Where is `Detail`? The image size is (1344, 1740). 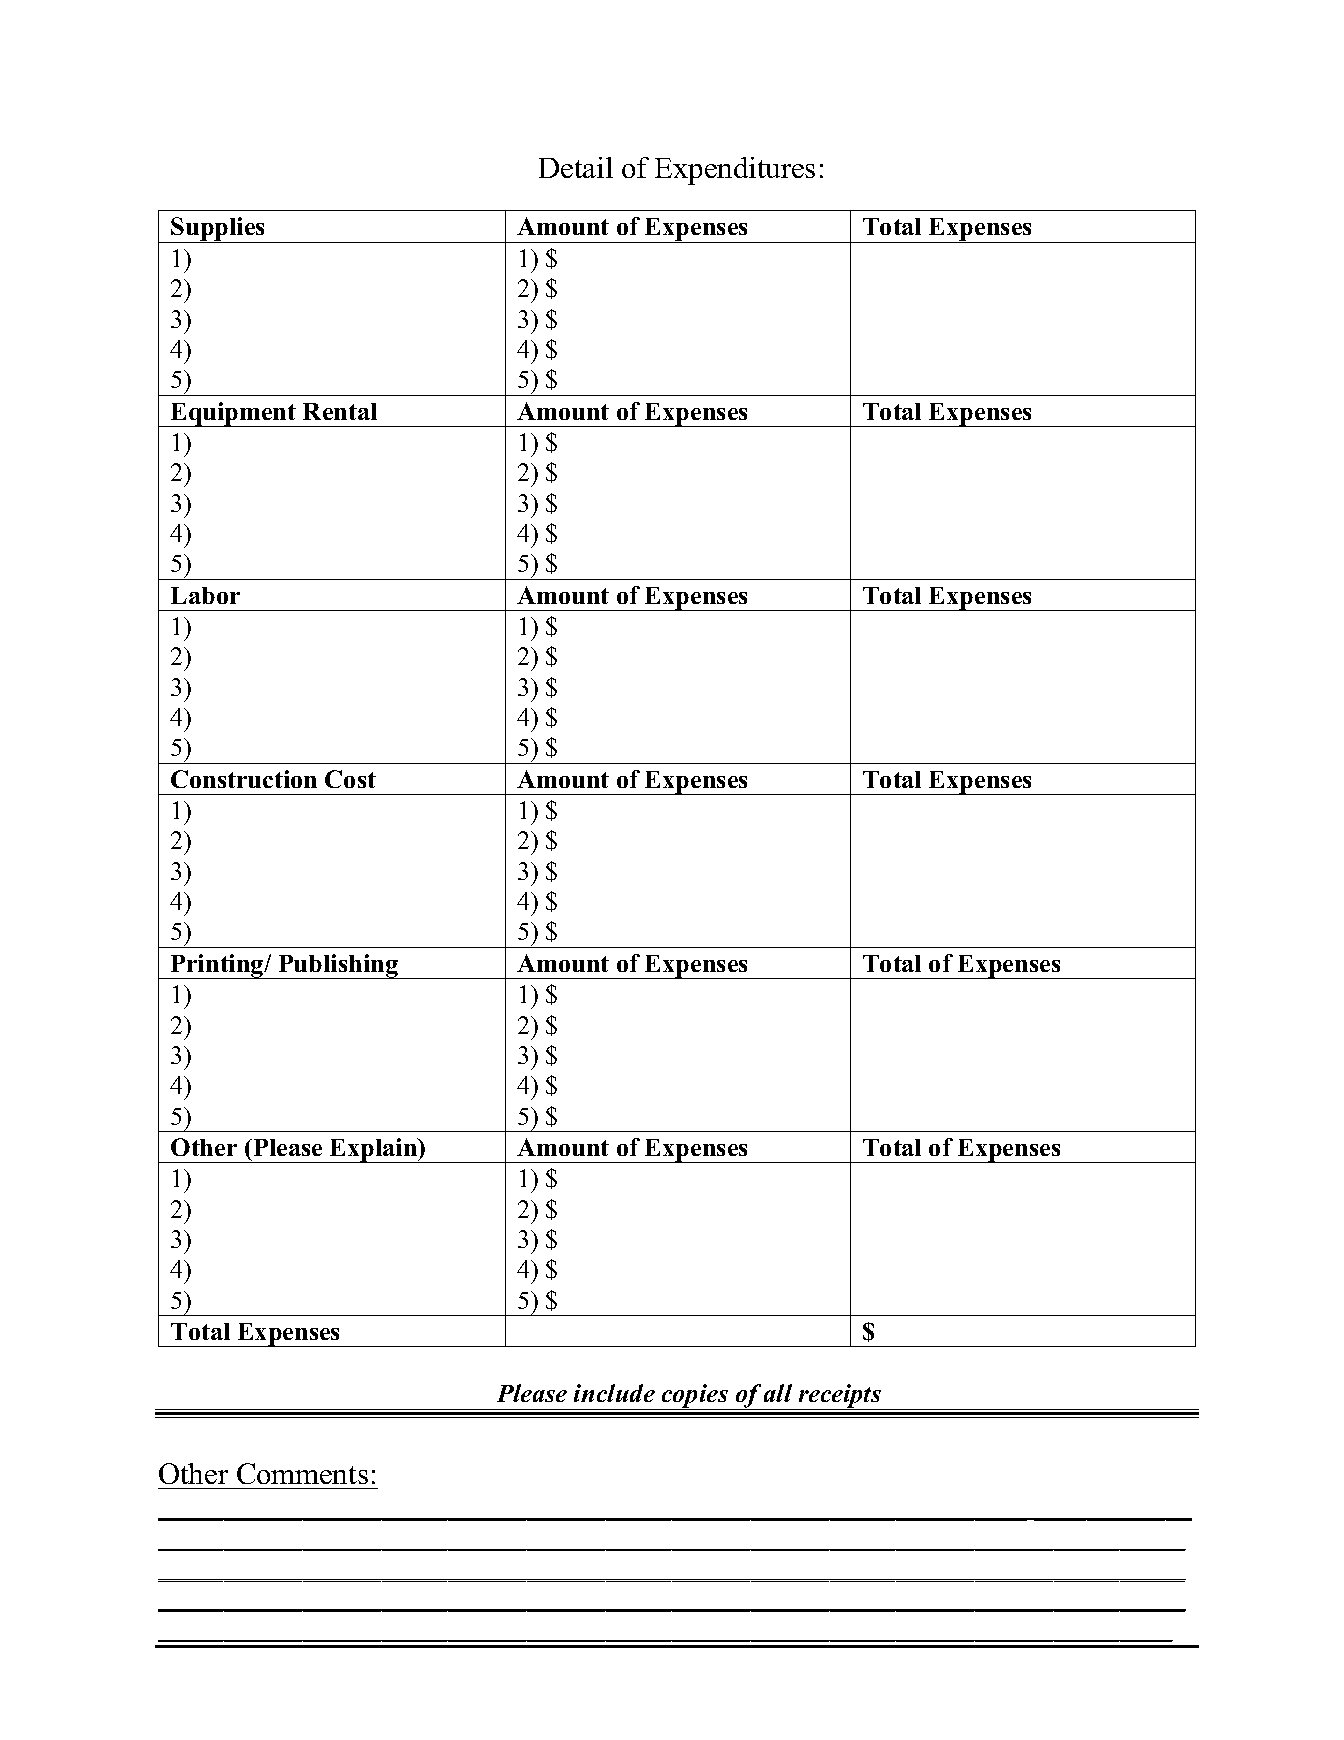 Detail is located at coordinates (576, 167).
